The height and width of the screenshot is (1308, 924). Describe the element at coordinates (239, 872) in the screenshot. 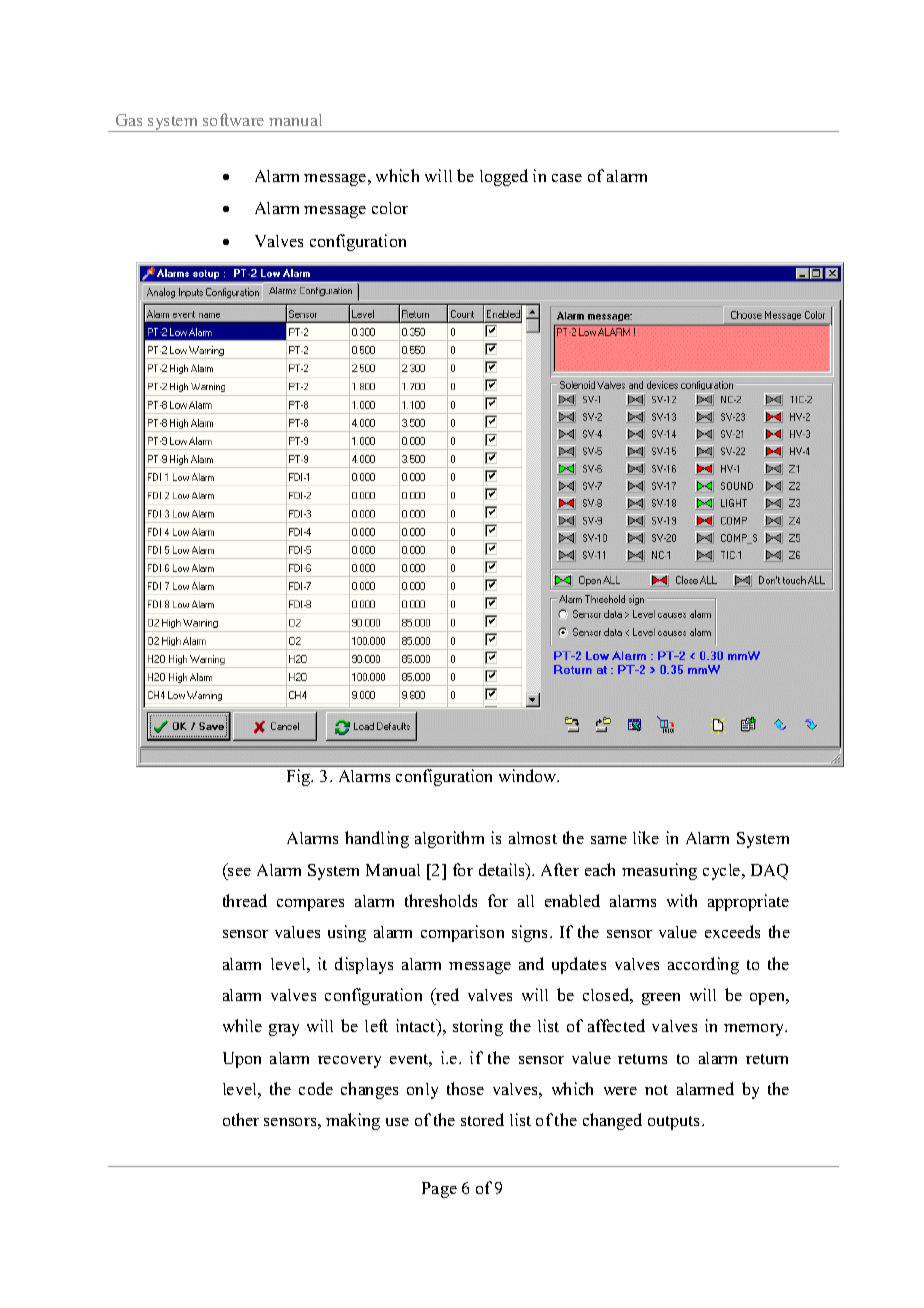

I see `see` at that location.
